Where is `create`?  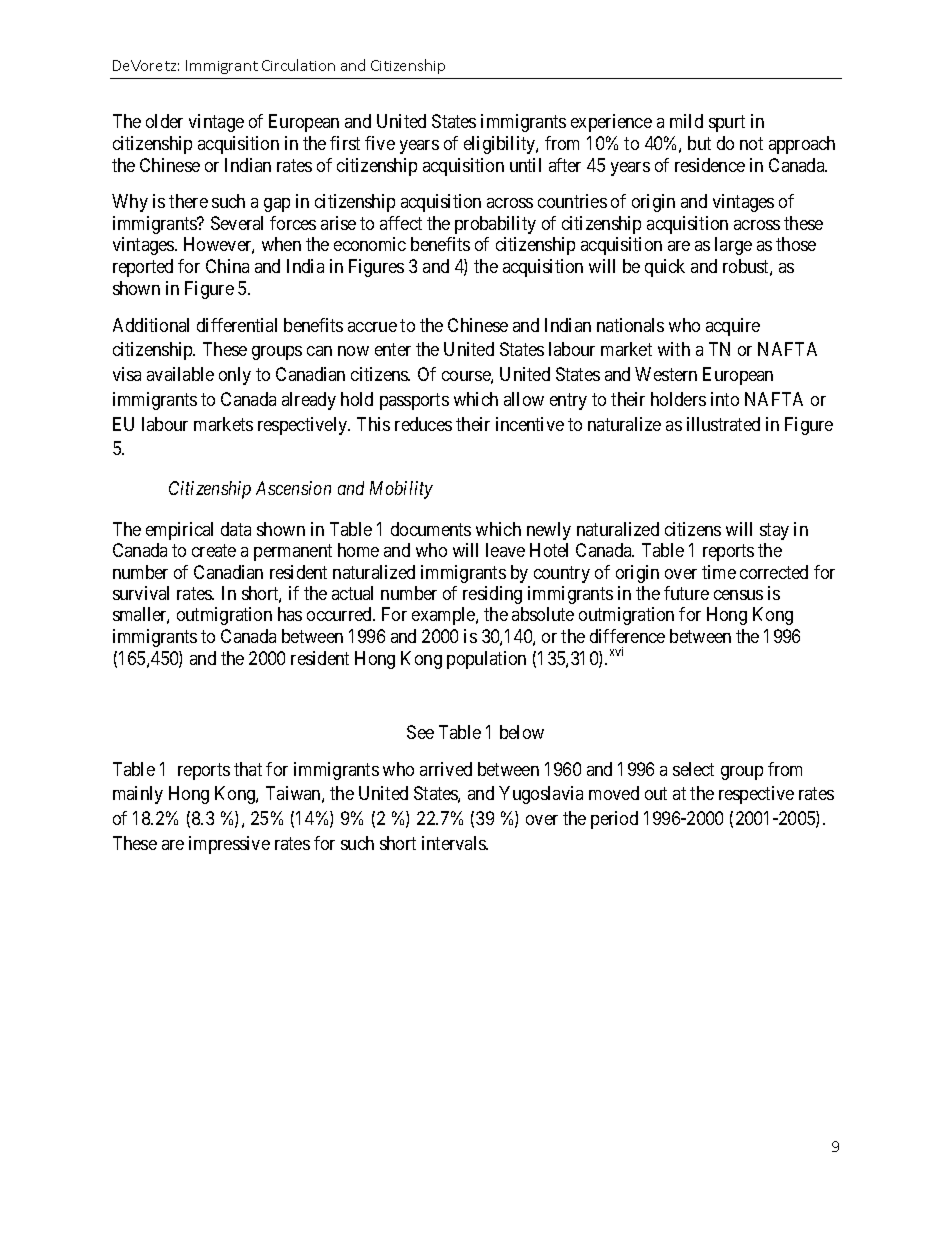
create is located at coordinates (214, 550).
